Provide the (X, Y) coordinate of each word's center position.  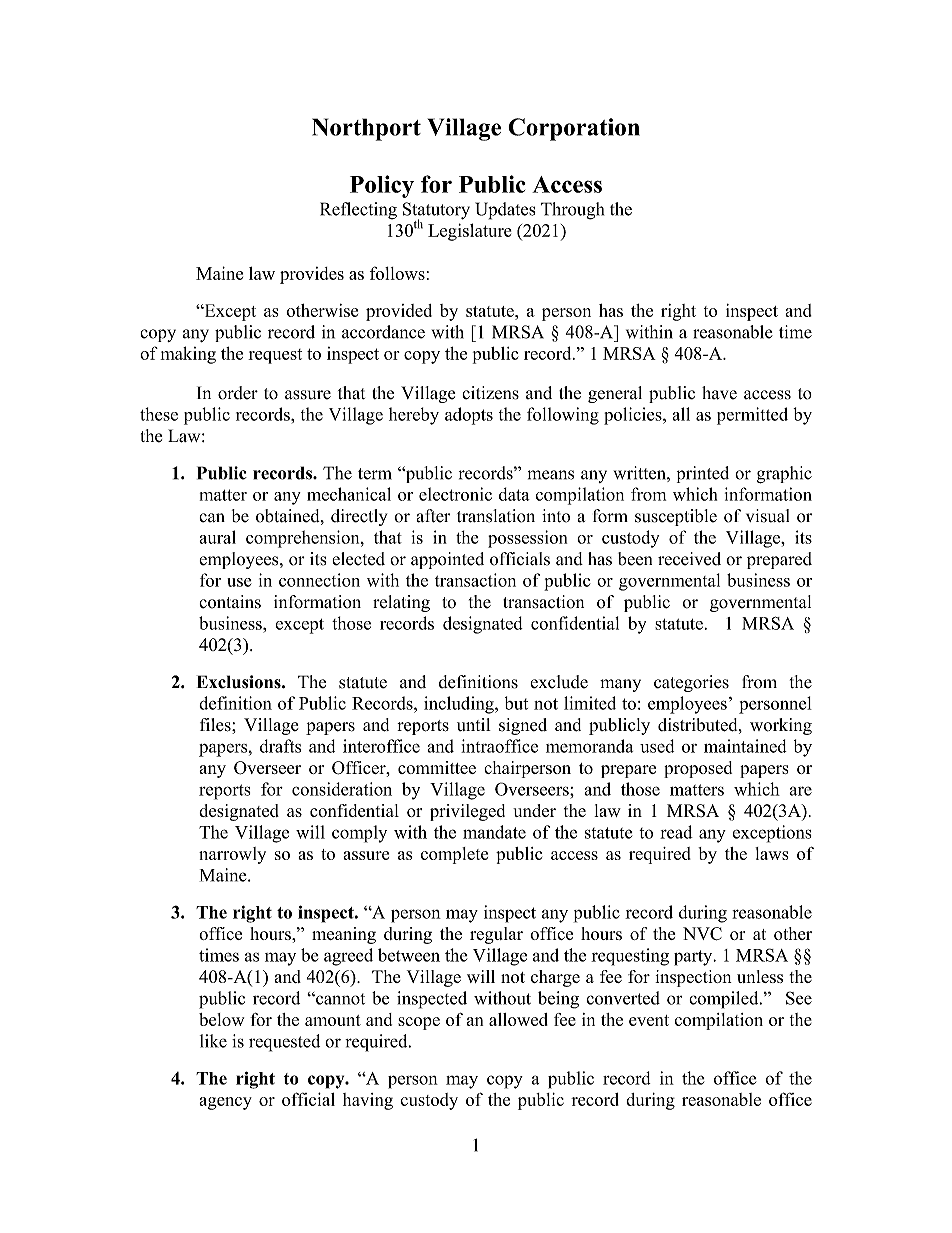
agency (225, 1103)
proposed (698, 769)
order (238, 393)
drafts (280, 746)
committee (437, 767)
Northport (366, 129)
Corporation (574, 129)
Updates (505, 211)
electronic (455, 494)
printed (703, 474)
